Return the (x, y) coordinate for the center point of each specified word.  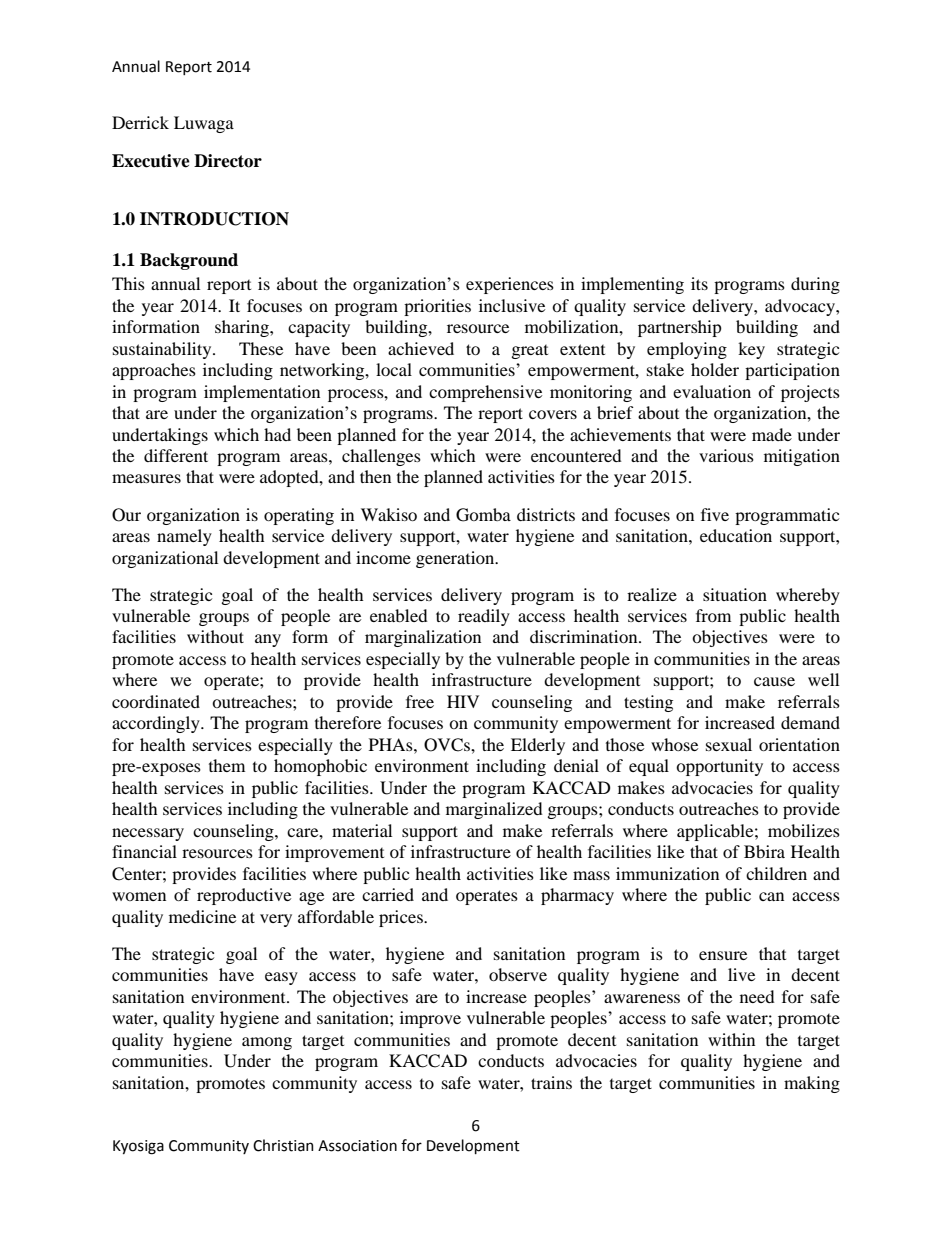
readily (484, 617)
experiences (510, 285)
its (699, 283)
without (215, 636)
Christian (283, 1145)
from (713, 615)
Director (228, 161)
